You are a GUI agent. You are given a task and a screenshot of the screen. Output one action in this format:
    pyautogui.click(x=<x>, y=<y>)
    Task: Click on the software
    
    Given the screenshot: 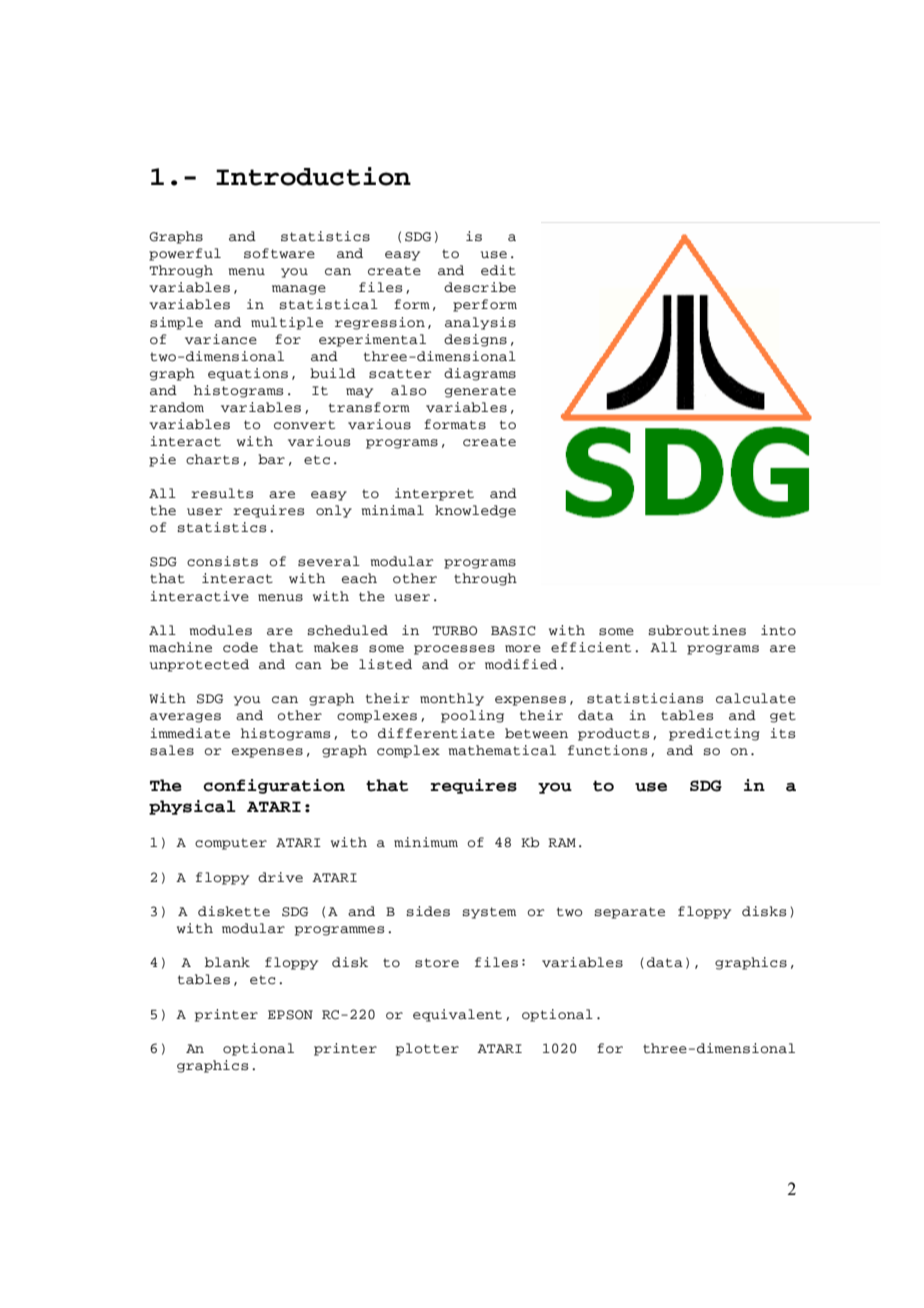 What is the action you would take?
    pyautogui.click(x=279, y=253)
